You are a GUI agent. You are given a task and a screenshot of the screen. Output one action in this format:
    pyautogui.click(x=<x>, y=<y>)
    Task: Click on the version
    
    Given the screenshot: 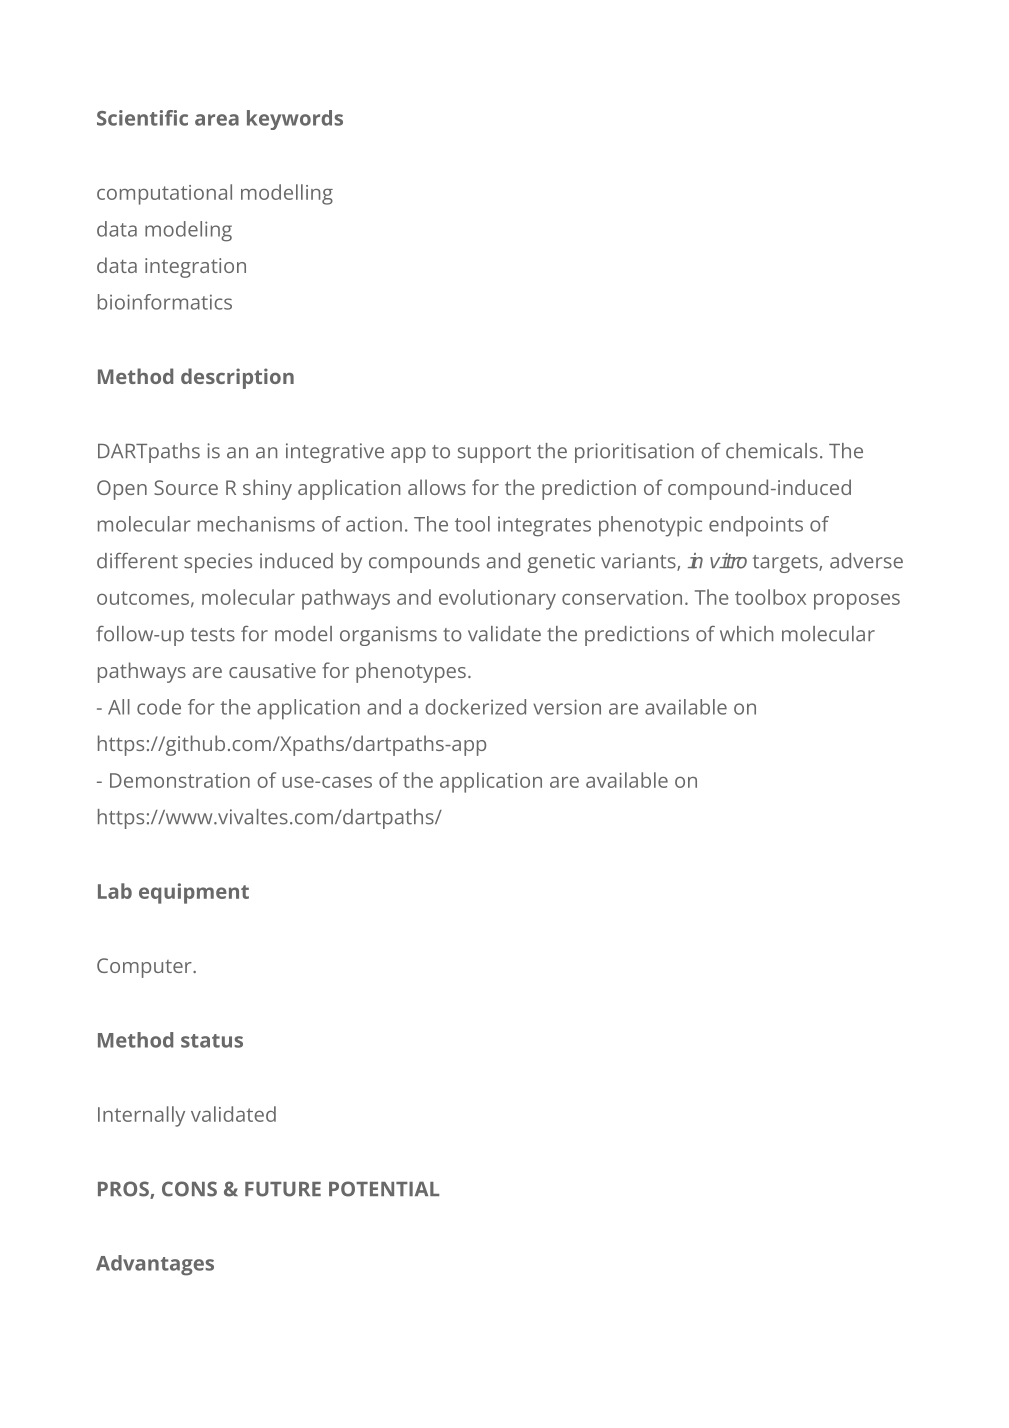 What is the action you would take?
    pyautogui.click(x=567, y=707)
